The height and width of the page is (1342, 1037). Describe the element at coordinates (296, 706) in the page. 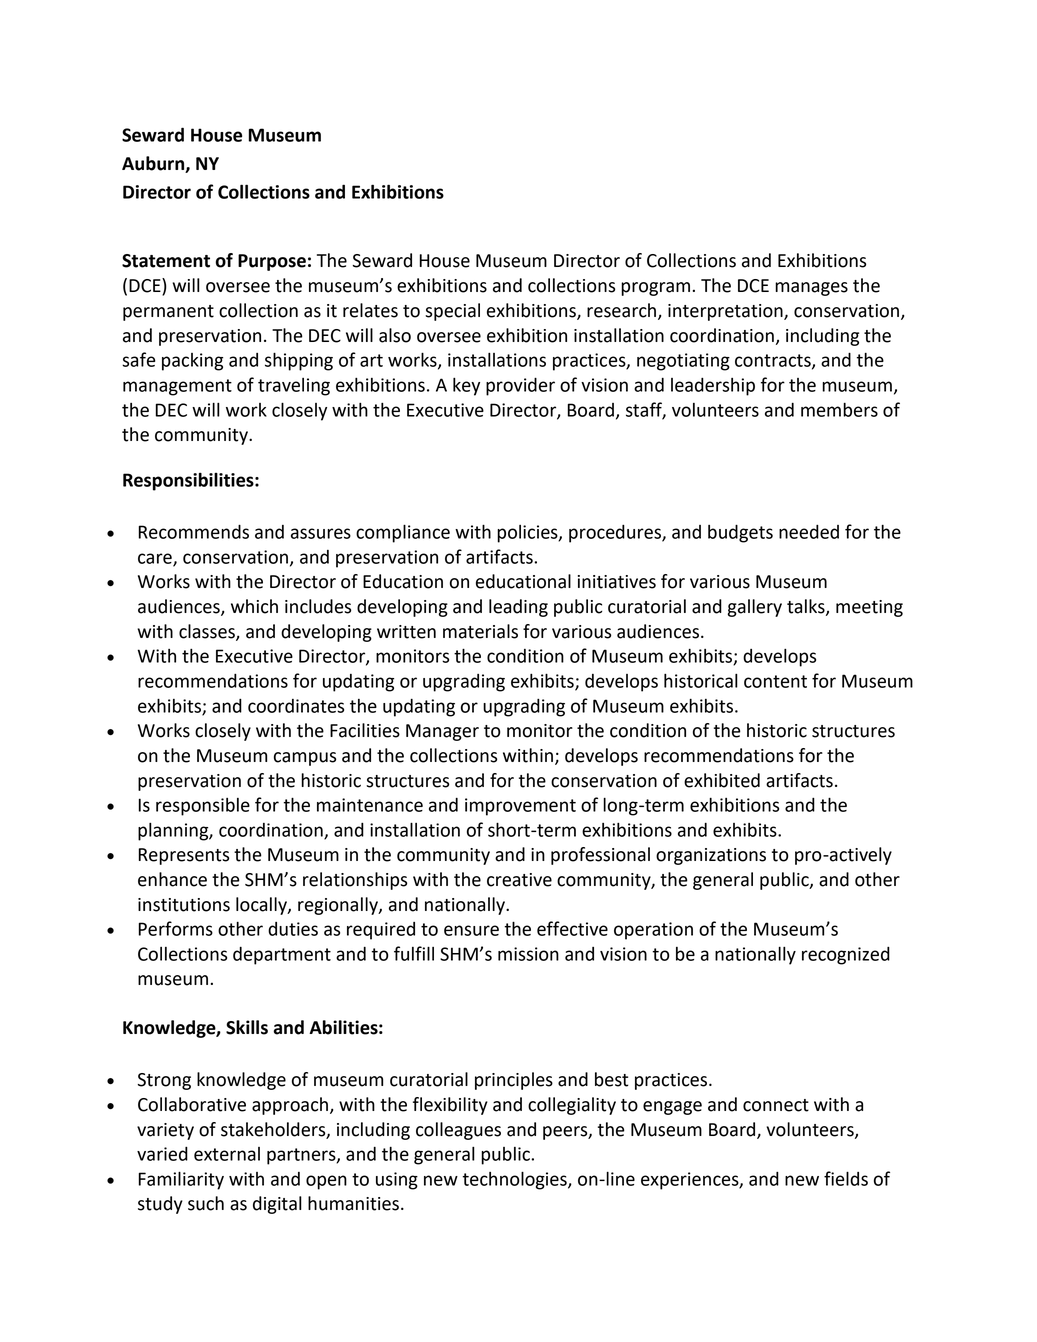

I see `coordinates` at that location.
